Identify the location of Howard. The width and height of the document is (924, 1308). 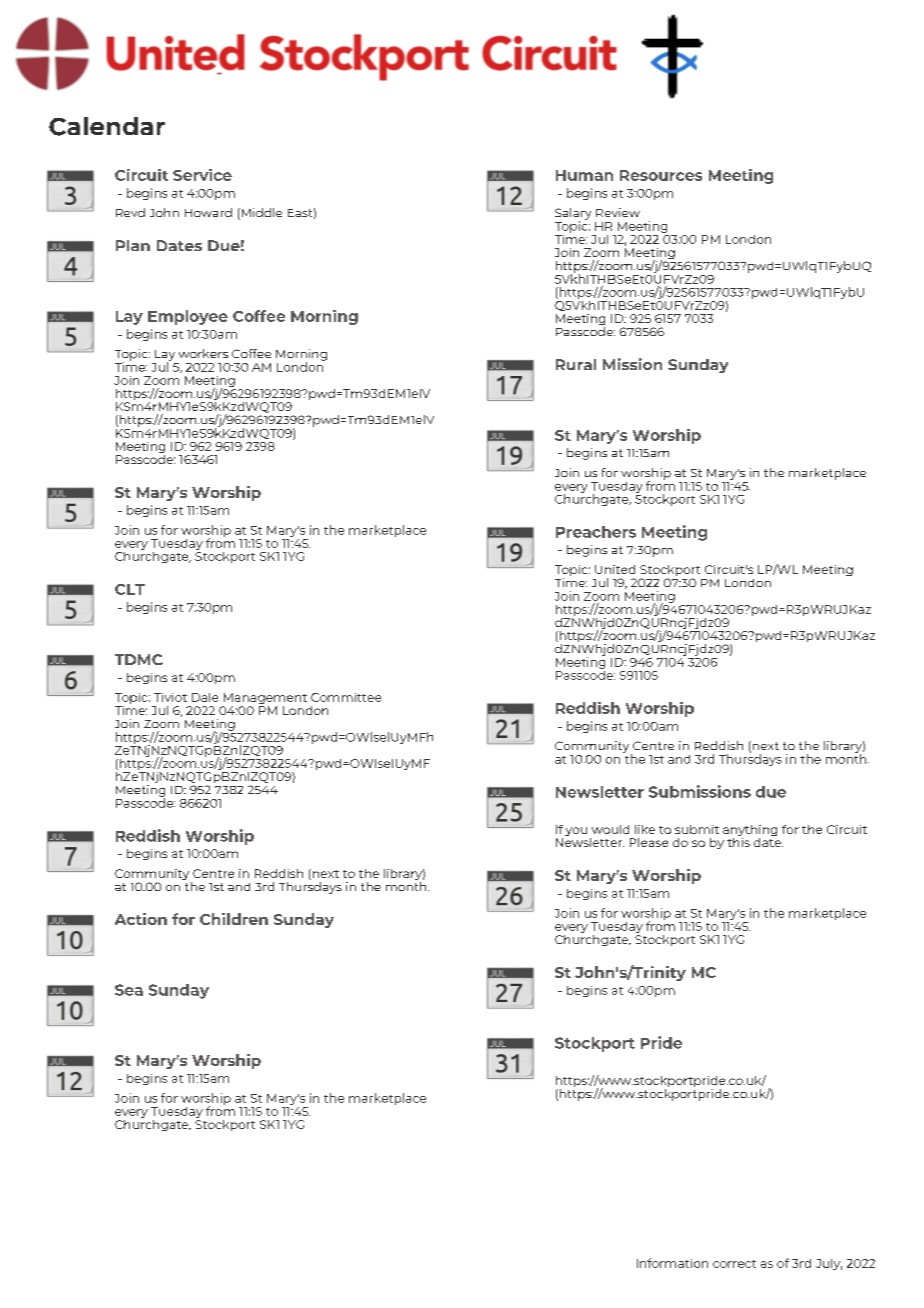
(208, 212).
